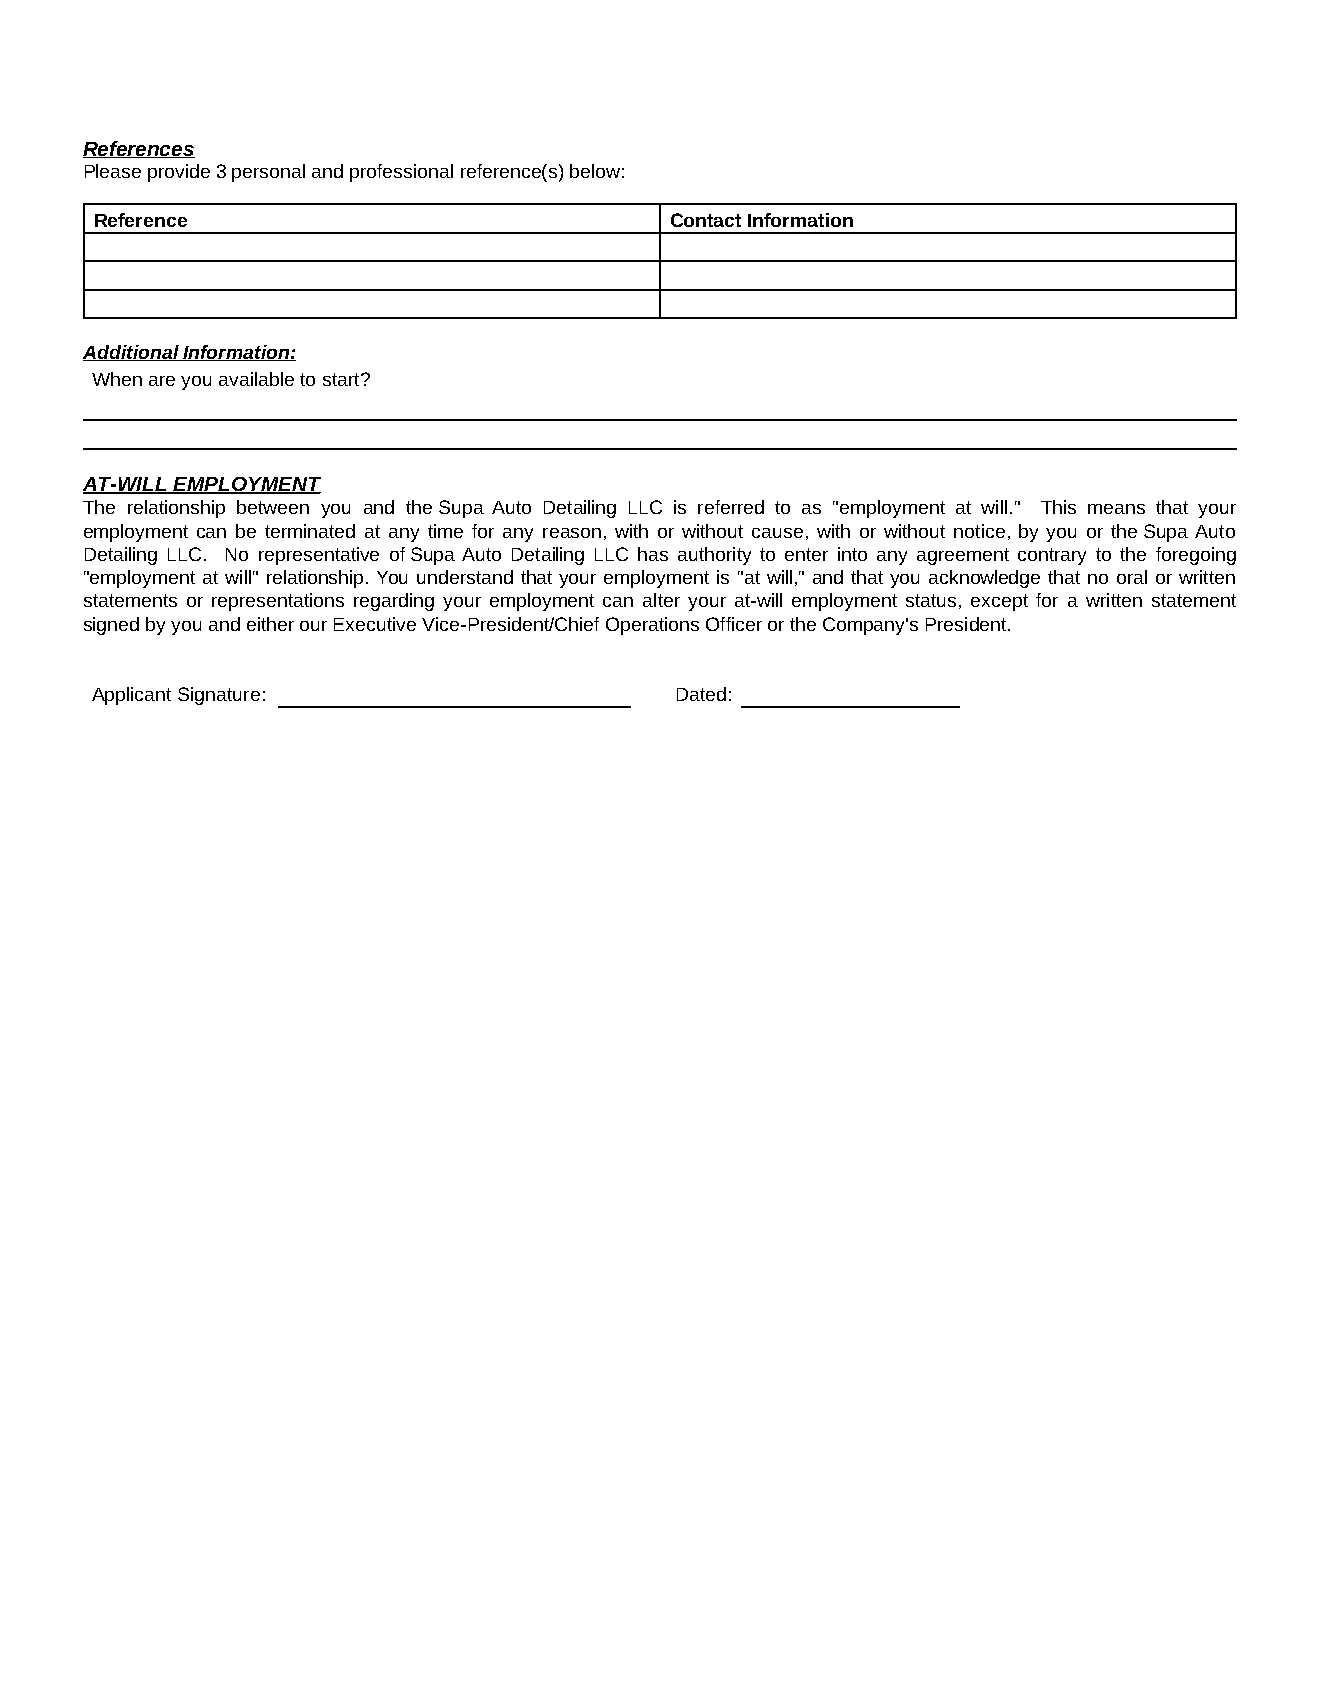 The image size is (1320, 1708). Describe the element at coordinates (268, 173) in the document. I see `personal` at that location.
